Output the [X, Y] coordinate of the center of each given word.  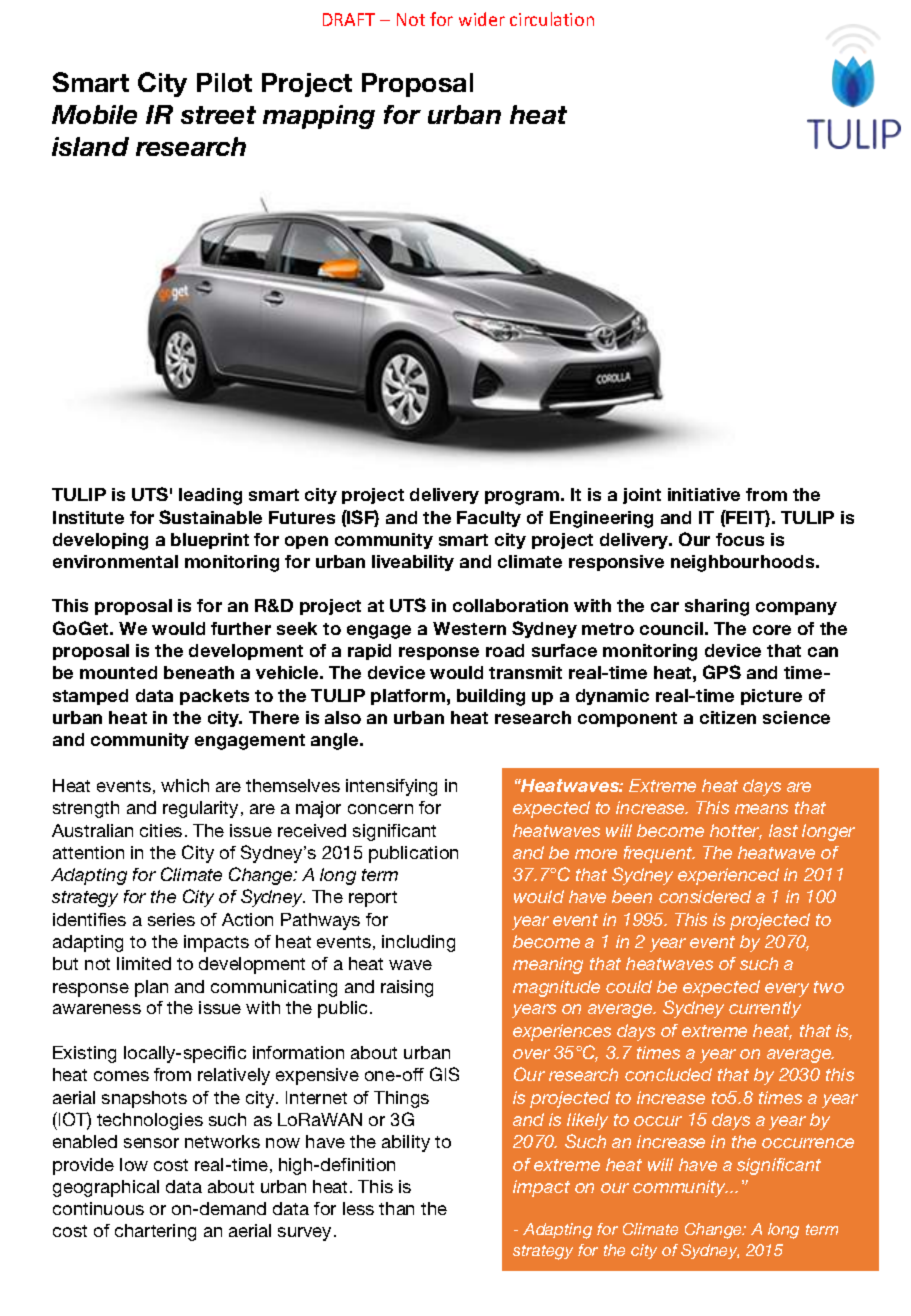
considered [705, 896]
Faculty [489, 519]
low [134, 1164]
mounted [118, 672]
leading [210, 496]
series [171, 919]
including [418, 943]
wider [482, 19]
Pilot [224, 82]
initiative [704, 494]
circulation [552, 19]
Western [469, 628]
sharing [717, 607]
